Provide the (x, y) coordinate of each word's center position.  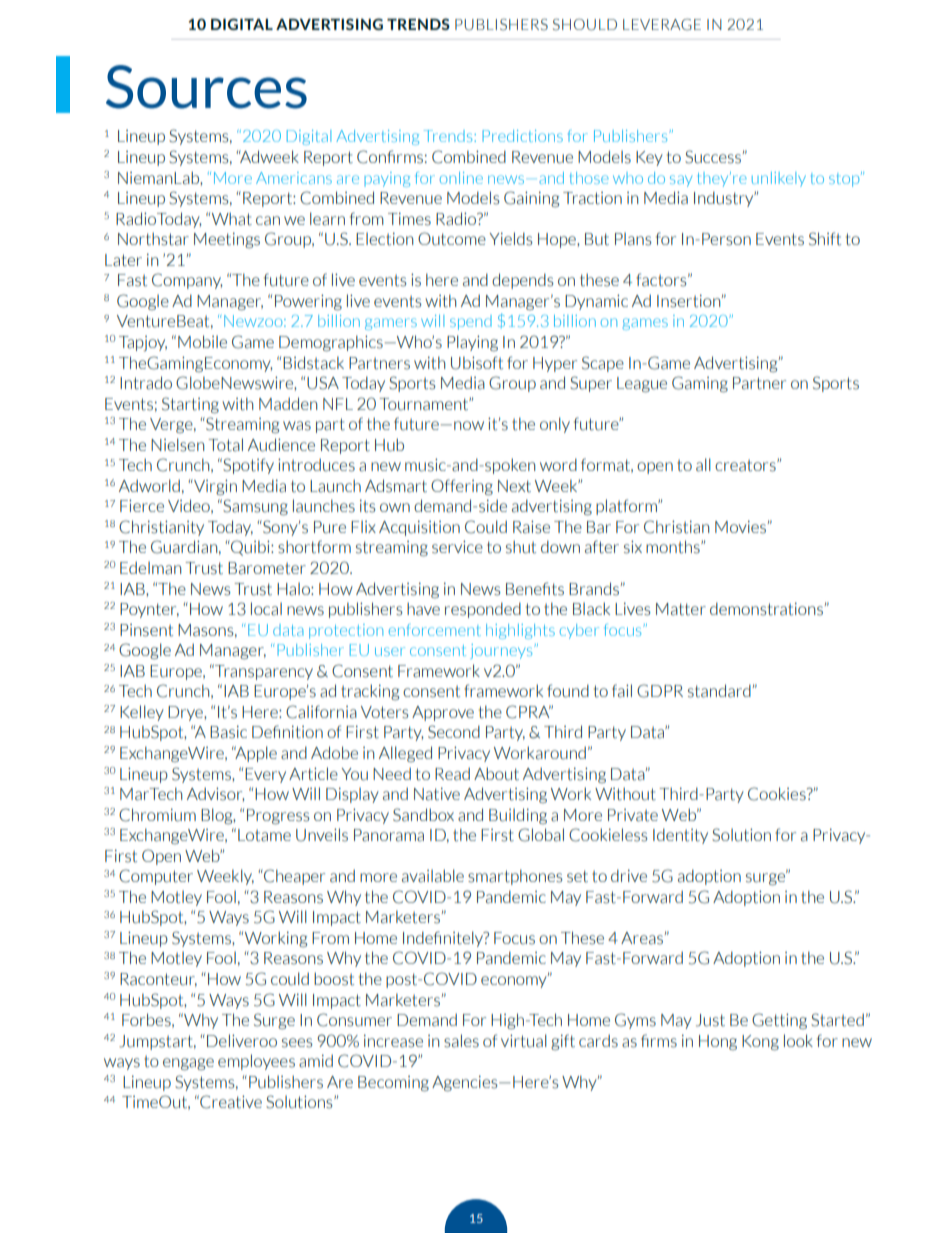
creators (746, 465)
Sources (206, 87)
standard (720, 691)
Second (454, 732)
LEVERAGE (662, 25)
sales (461, 1041)
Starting (190, 405)
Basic (228, 732)
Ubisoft (477, 363)
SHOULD (585, 25)
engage (188, 1064)
